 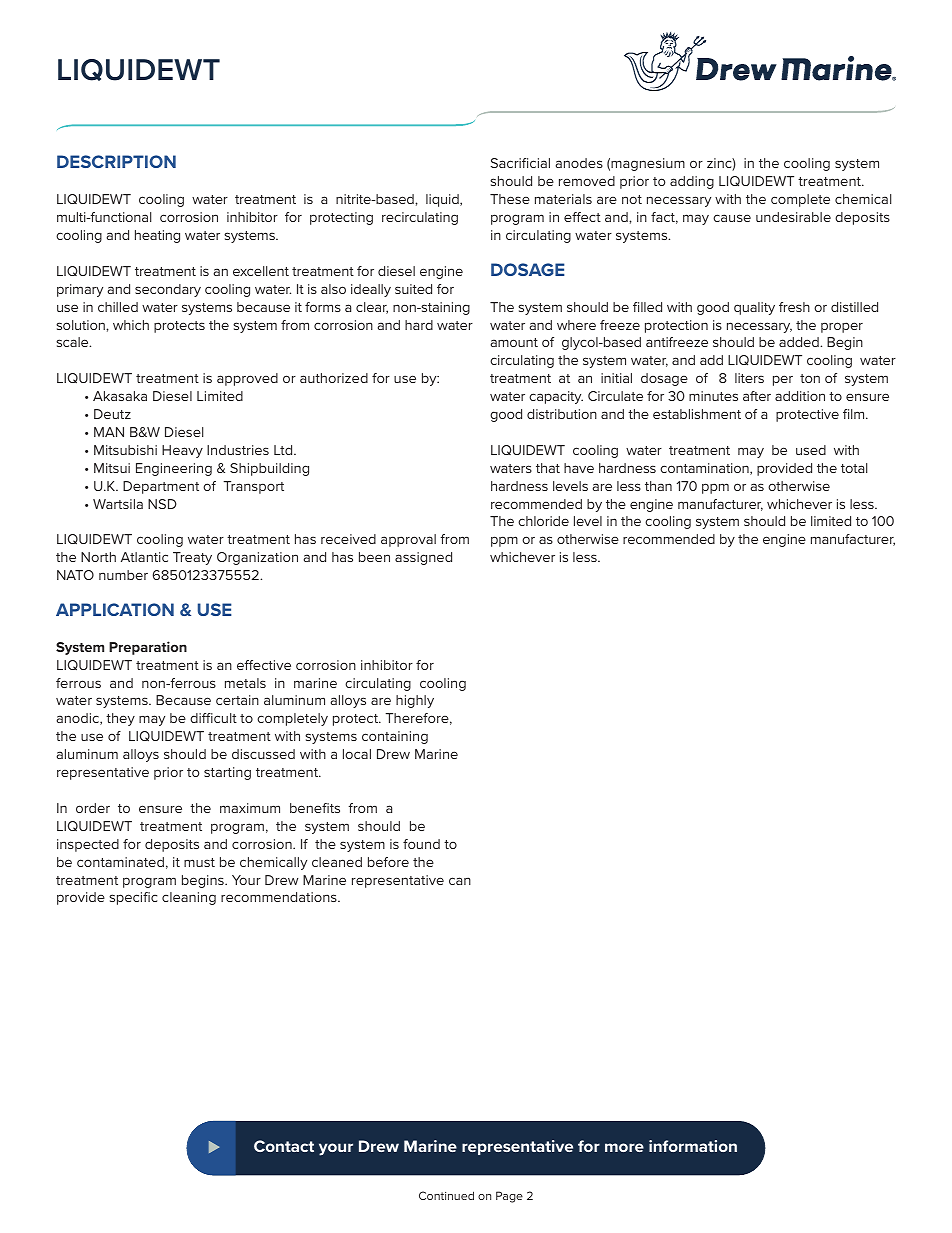 What do you see at coordinates (446, 1195) in the screenshot?
I see `Continued` at bounding box center [446, 1195].
